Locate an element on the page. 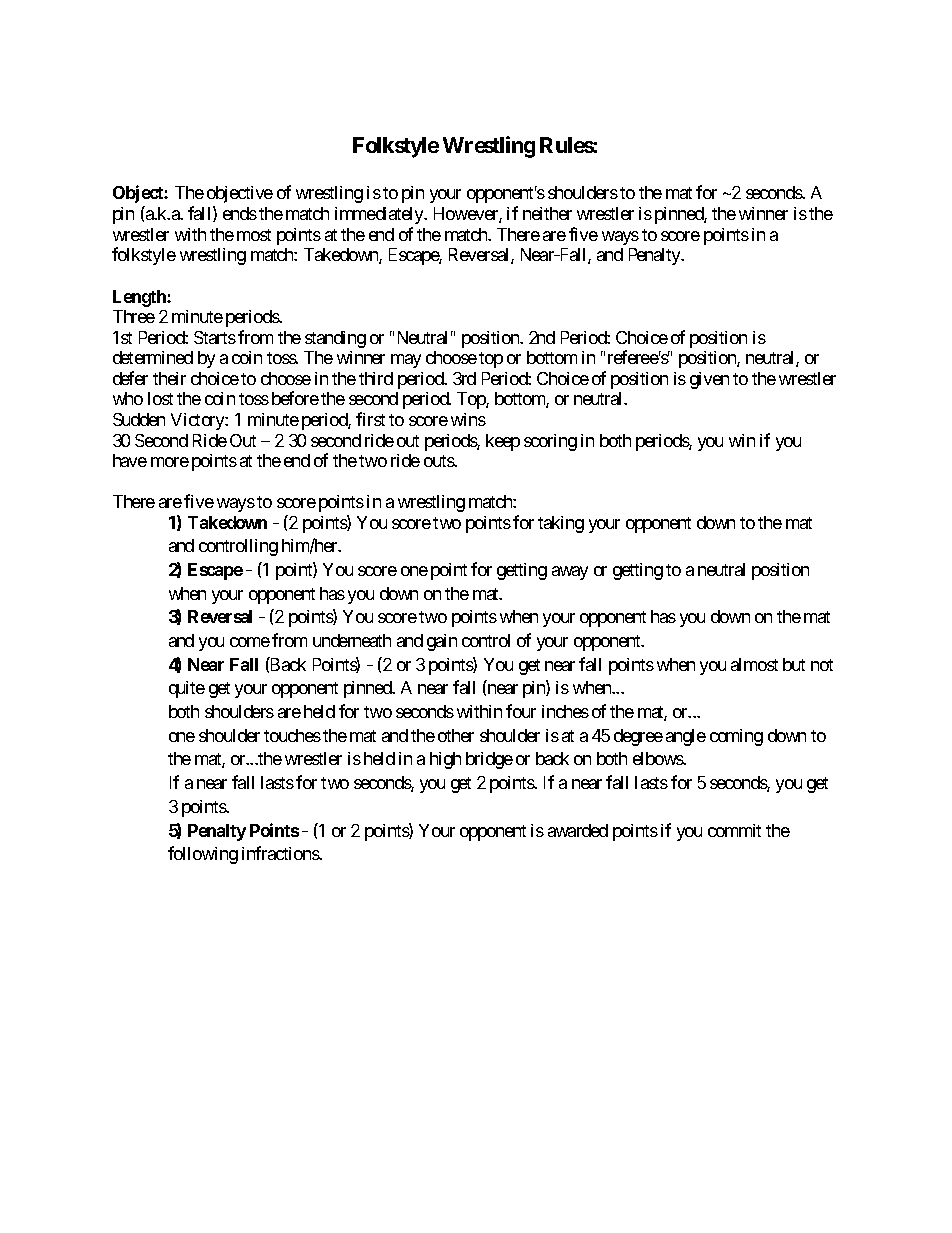 Image resolution: width=952 pixels, height=1233 pixels. quite is located at coordinates (187, 689).
